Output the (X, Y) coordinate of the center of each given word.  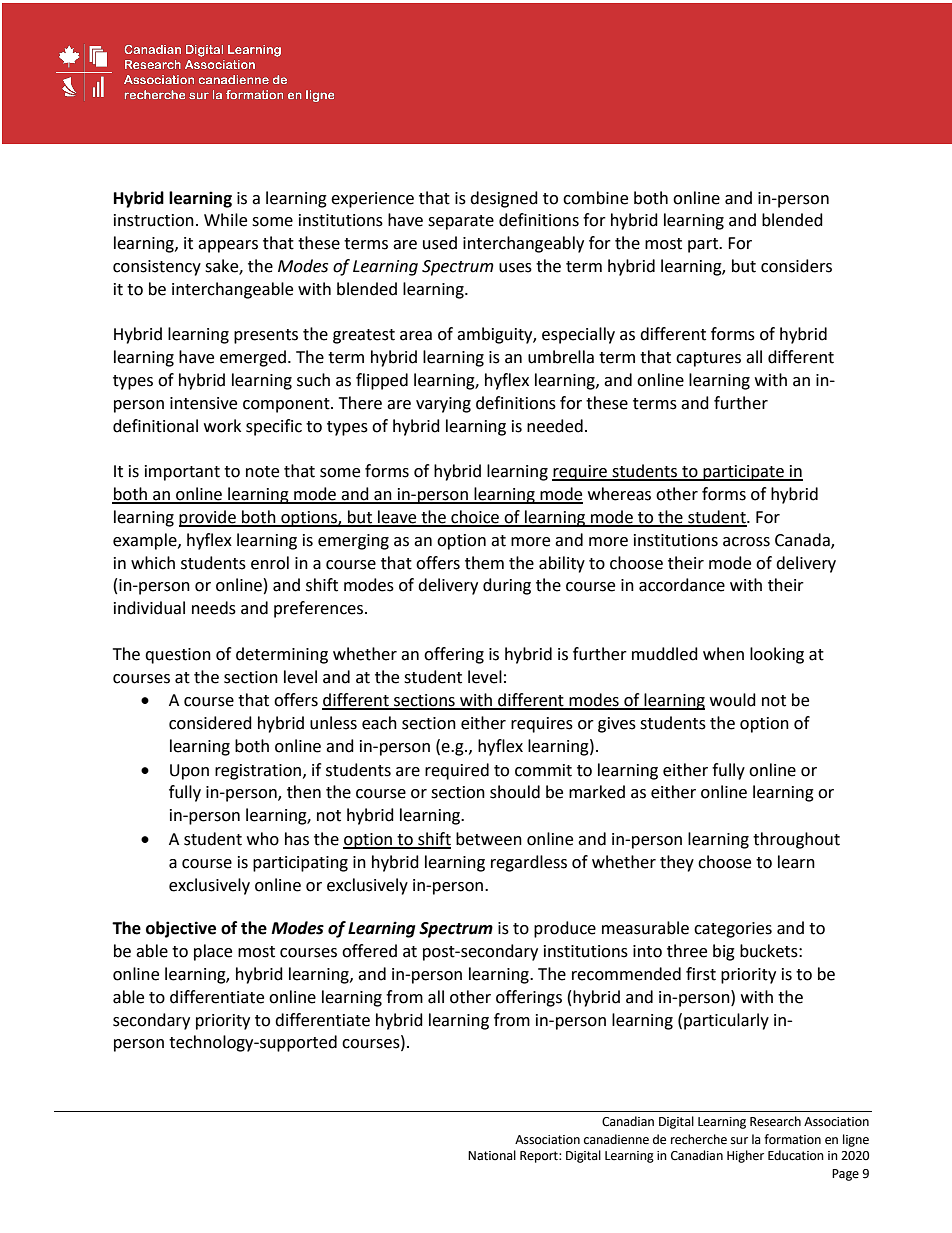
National (492, 1155)
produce (565, 929)
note (262, 472)
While (225, 220)
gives (617, 725)
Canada (803, 540)
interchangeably (523, 244)
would (733, 700)
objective (181, 929)
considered (210, 723)
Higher (745, 1156)
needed (555, 426)
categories (733, 930)
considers (796, 266)
